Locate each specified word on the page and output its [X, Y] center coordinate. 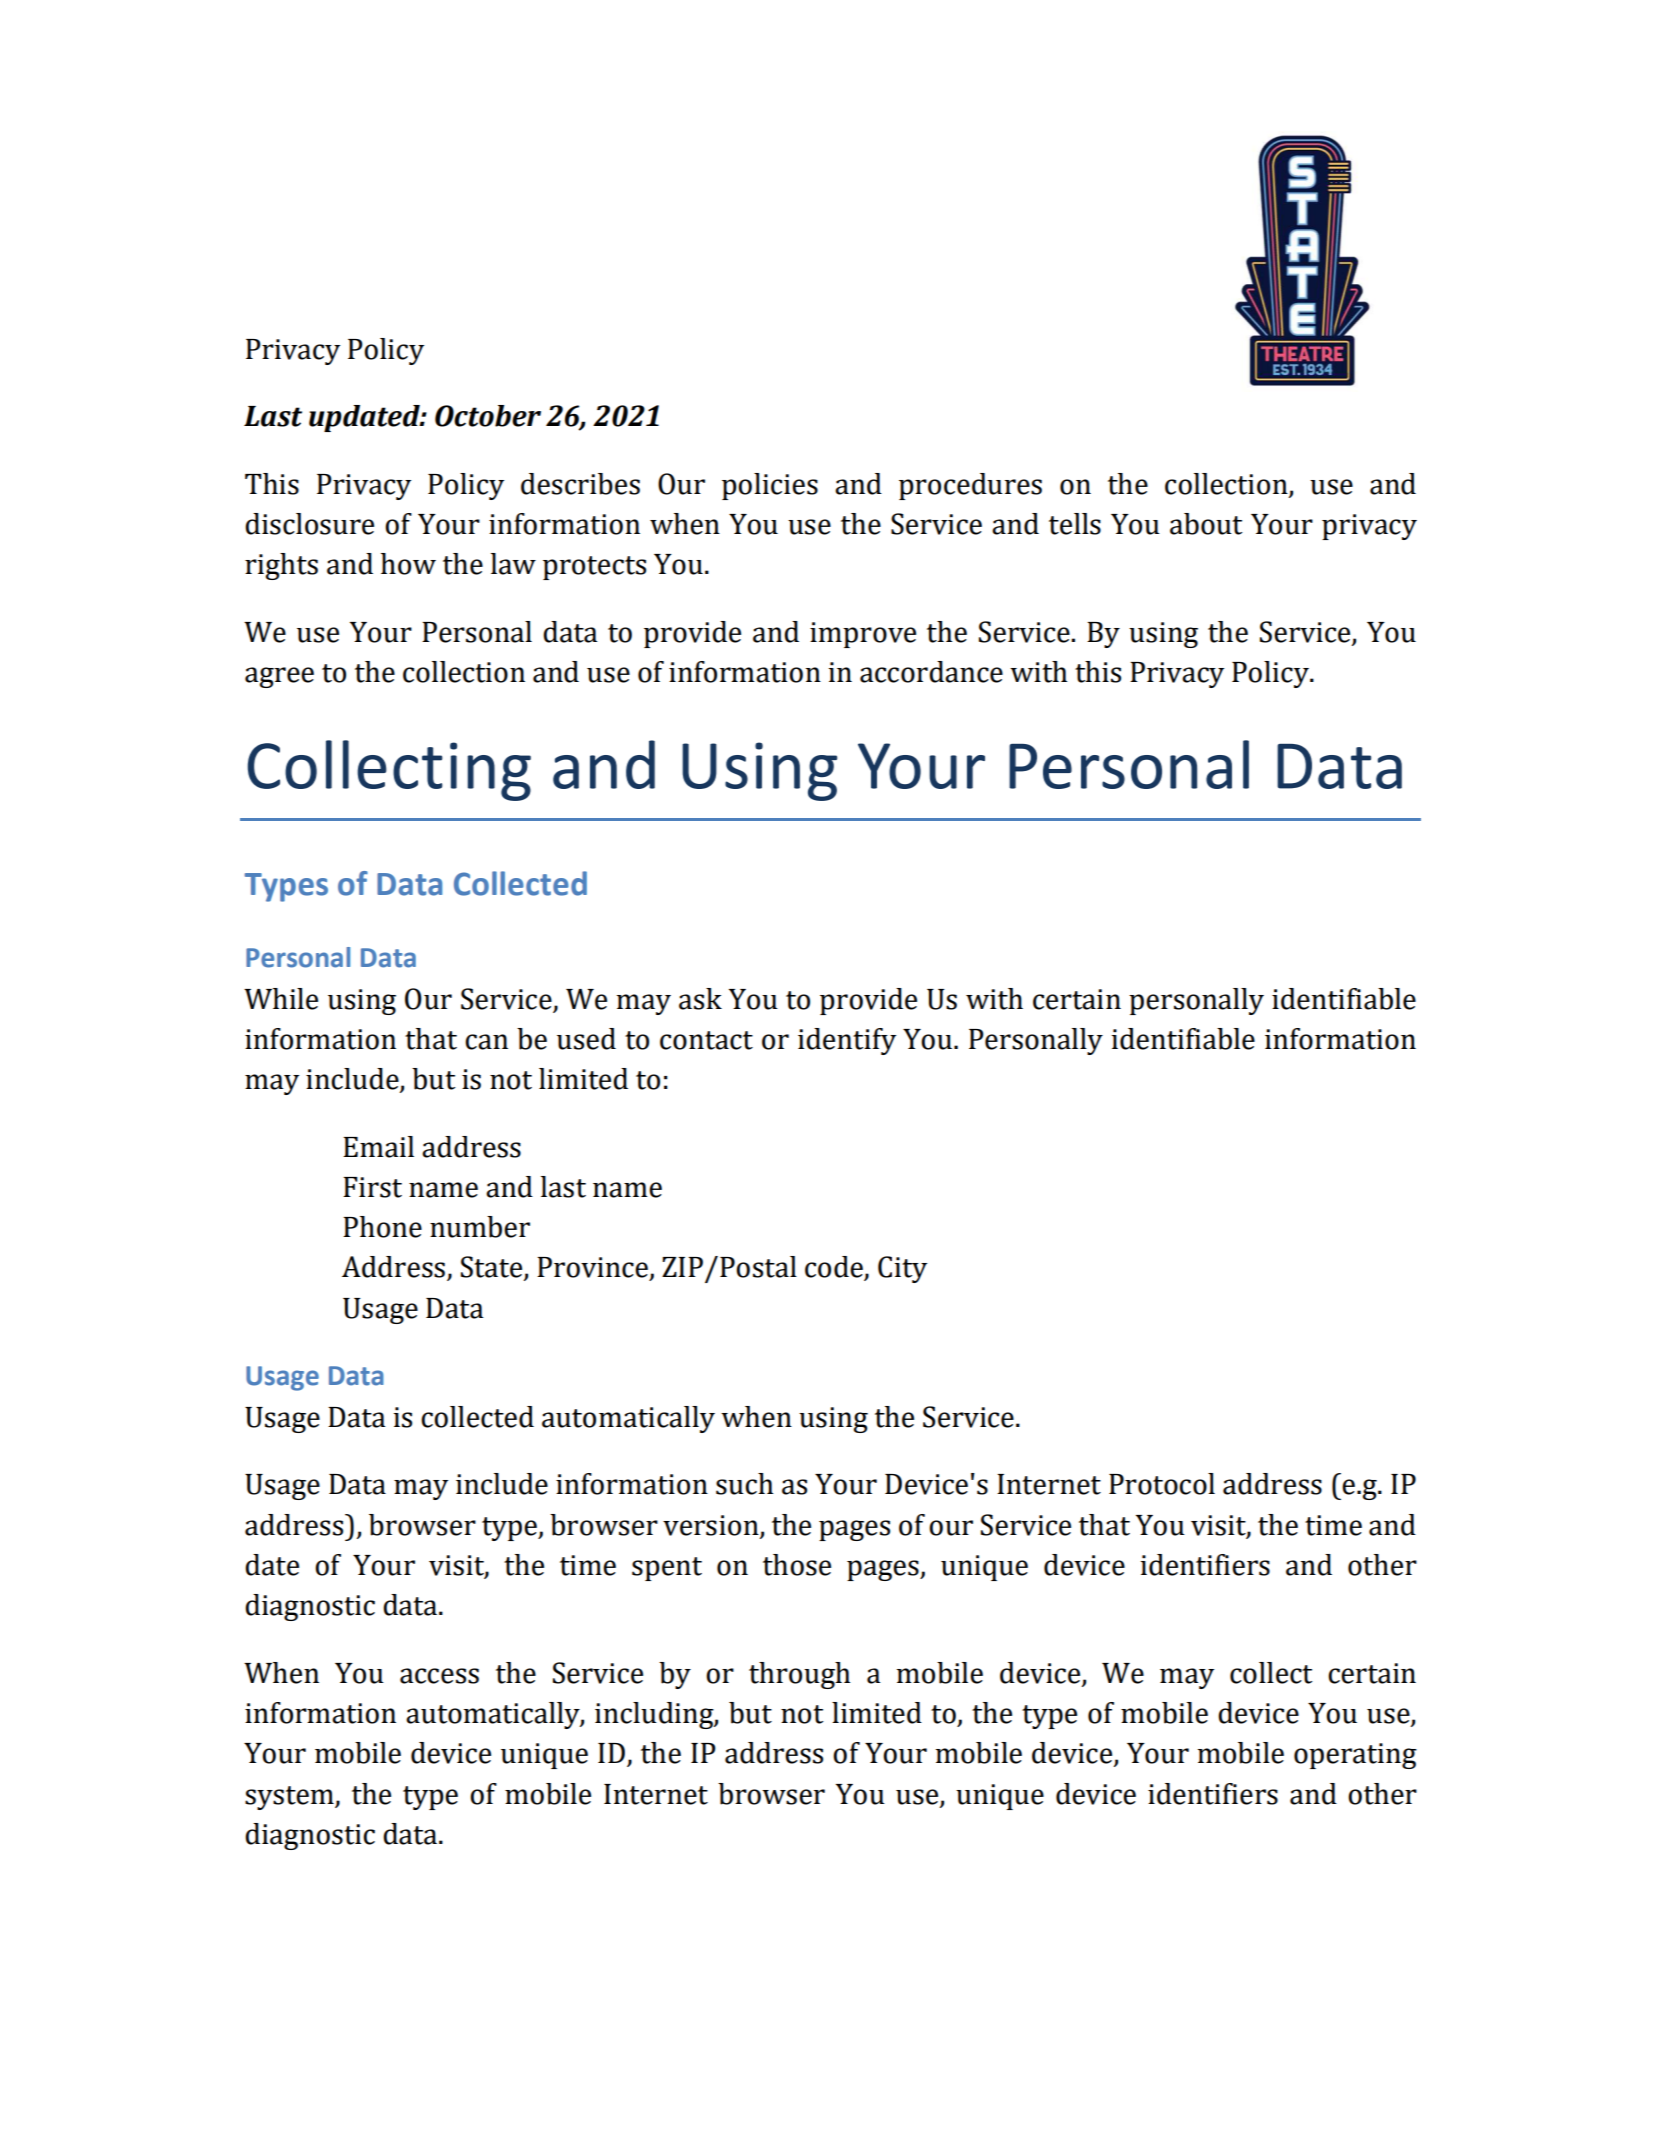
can [486, 1042]
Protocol [1162, 1484]
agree [279, 677]
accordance [931, 672]
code [835, 1268]
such [744, 1484]
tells [1075, 524]
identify [847, 1041]
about [1206, 524]
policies [770, 486]
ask [700, 999]
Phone [382, 1227]
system [290, 1798]
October [488, 416]
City [902, 1269]
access [439, 1676]
